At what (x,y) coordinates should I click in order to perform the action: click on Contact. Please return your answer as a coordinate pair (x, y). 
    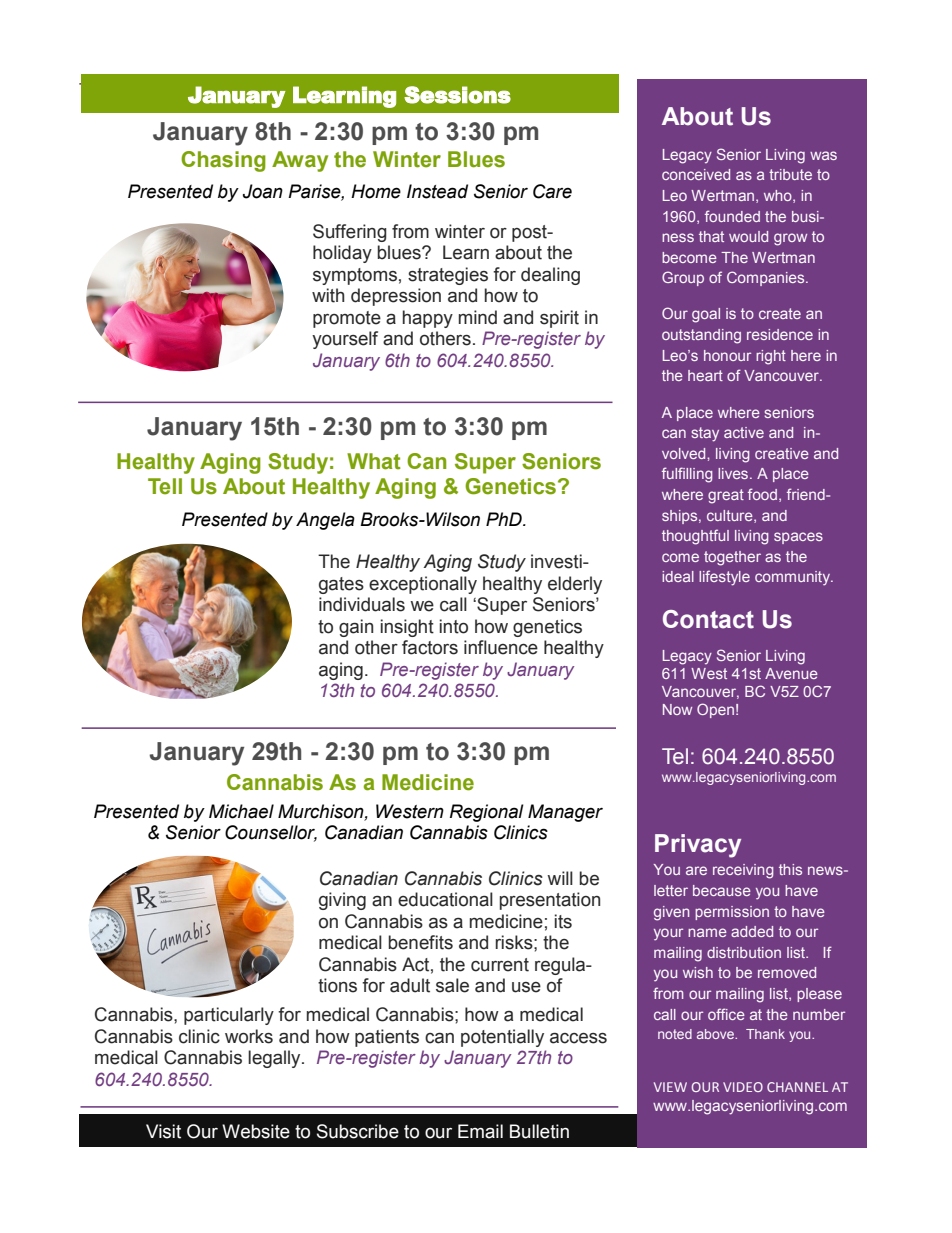
    Looking at the image, I should click on (708, 619).
